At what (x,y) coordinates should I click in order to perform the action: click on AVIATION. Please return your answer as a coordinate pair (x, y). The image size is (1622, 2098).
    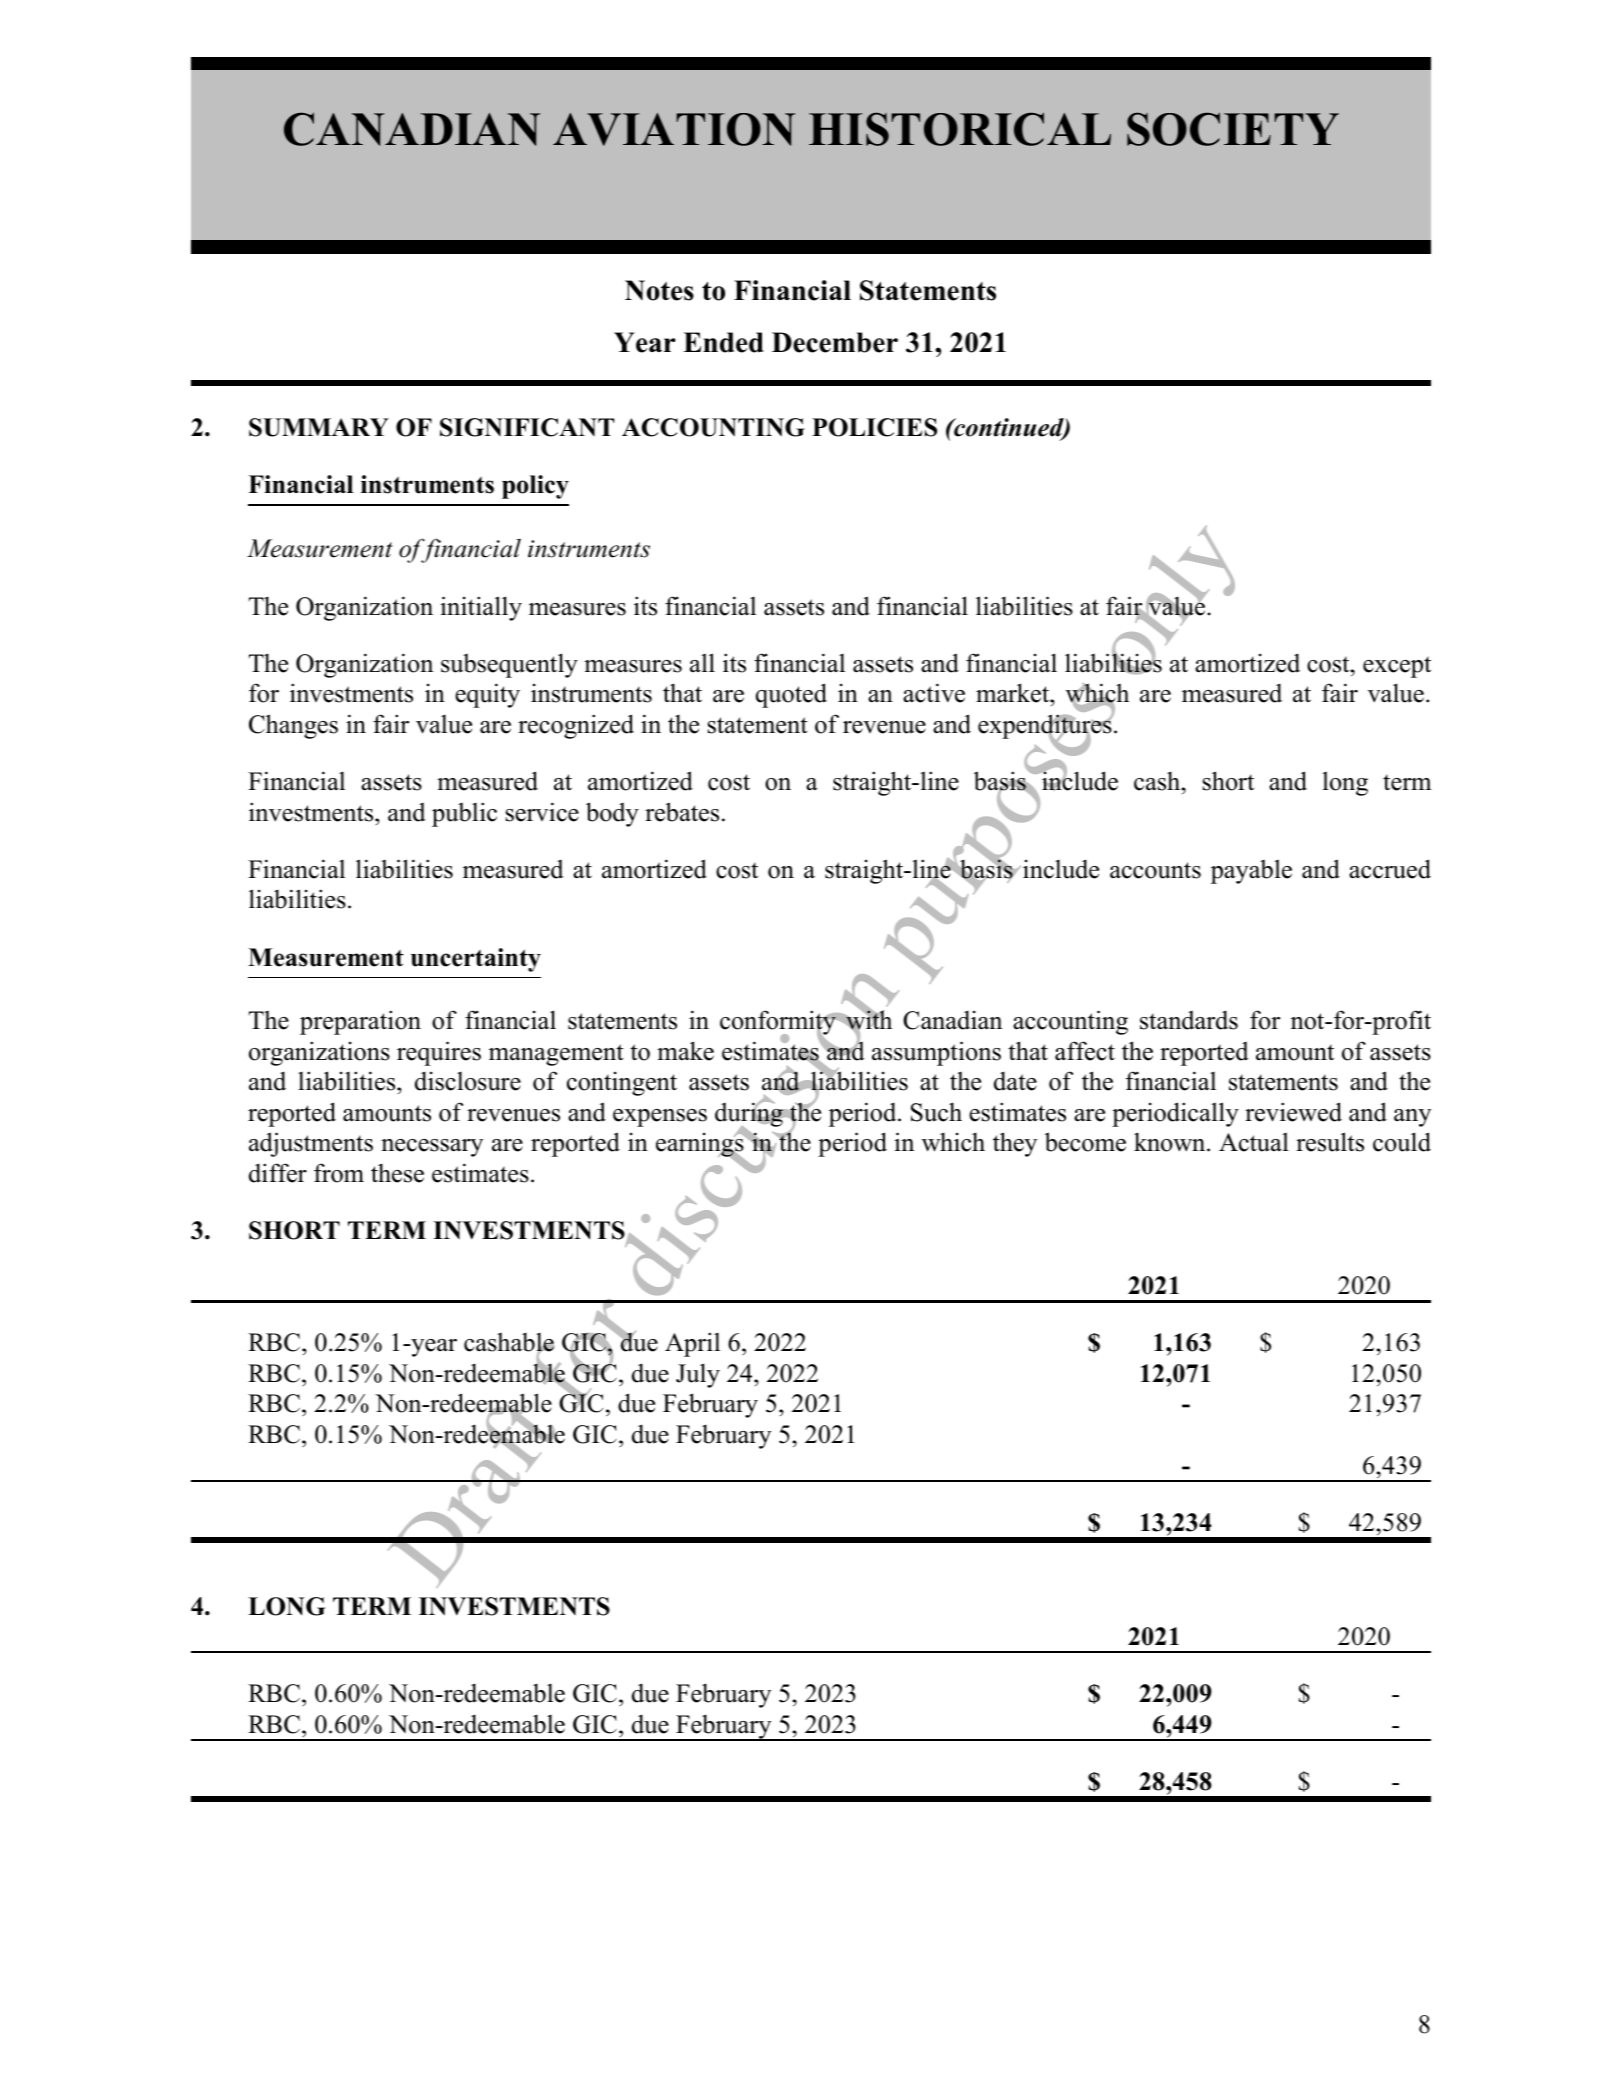
    Looking at the image, I should click on (674, 129).
